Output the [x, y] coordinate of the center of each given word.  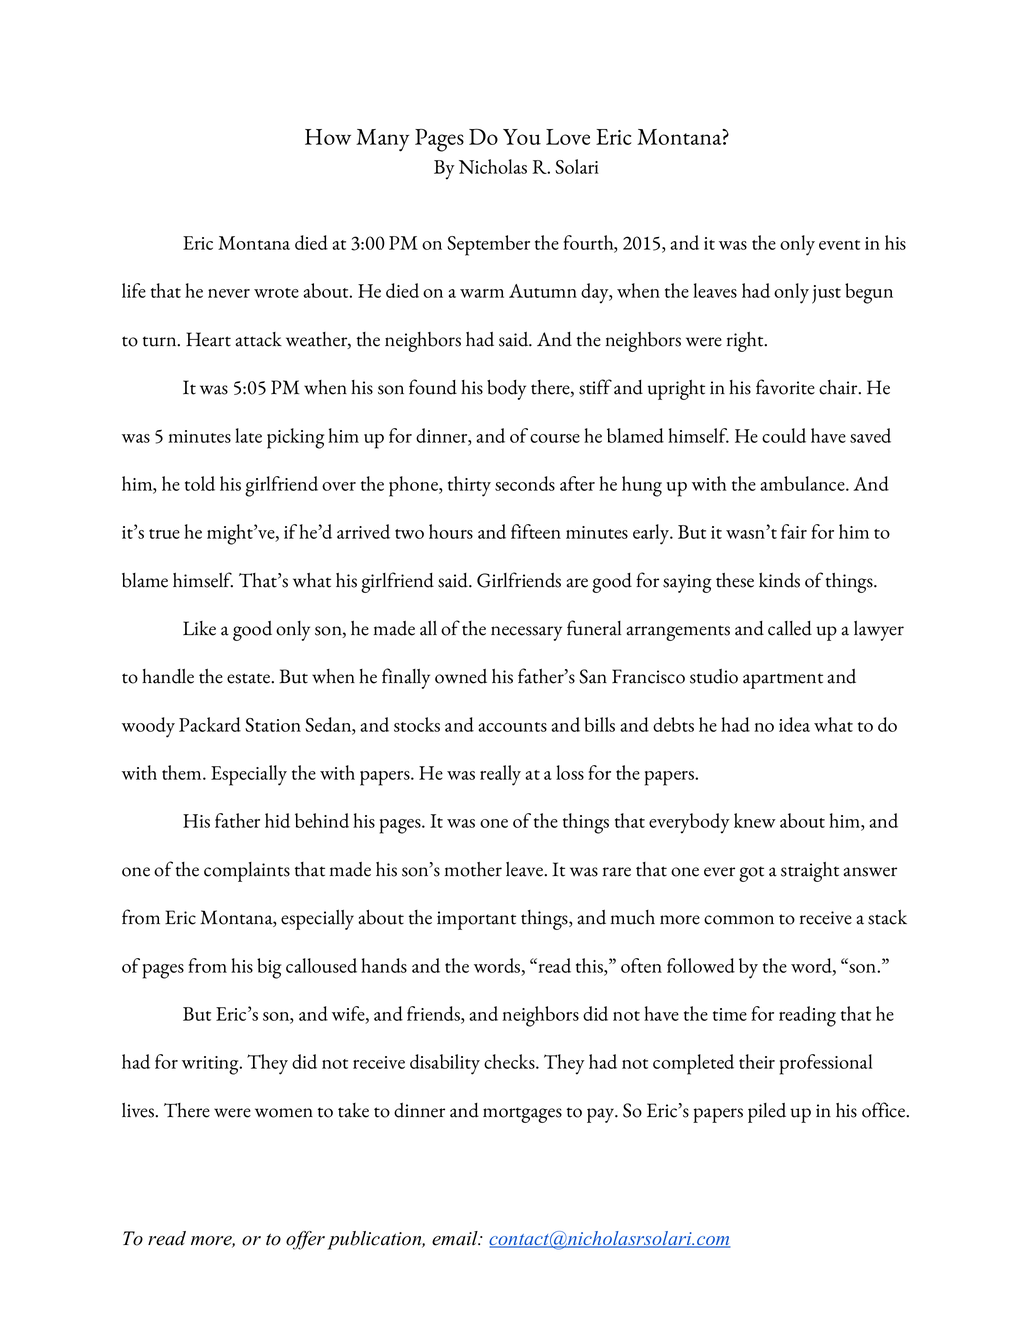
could [784, 435]
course [555, 438]
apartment [783, 681]
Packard [210, 724]
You [522, 137]
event [839, 245]
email [456, 1238]
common [739, 920]
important [476, 920]
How [328, 137]
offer [305, 1240]
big [269, 968]
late [248, 435]
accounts [513, 727]
